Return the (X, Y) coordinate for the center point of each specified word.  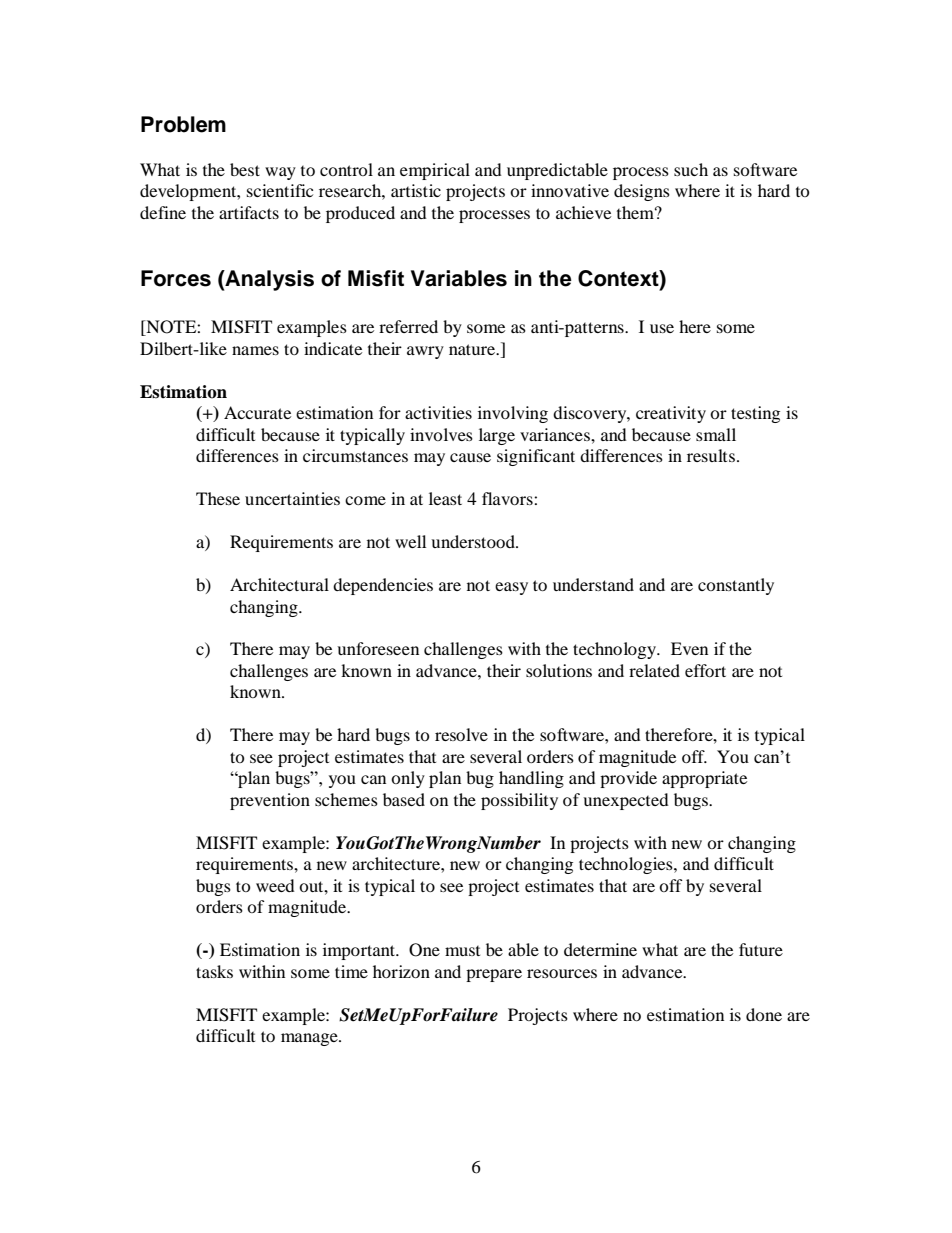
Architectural (279, 584)
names (255, 350)
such (691, 169)
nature (473, 349)
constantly (736, 586)
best (245, 169)
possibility (519, 801)
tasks (214, 971)
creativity (671, 414)
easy (511, 588)
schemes (346, 799)
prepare (494, 975)
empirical (435, 171)
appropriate (704, 779)
